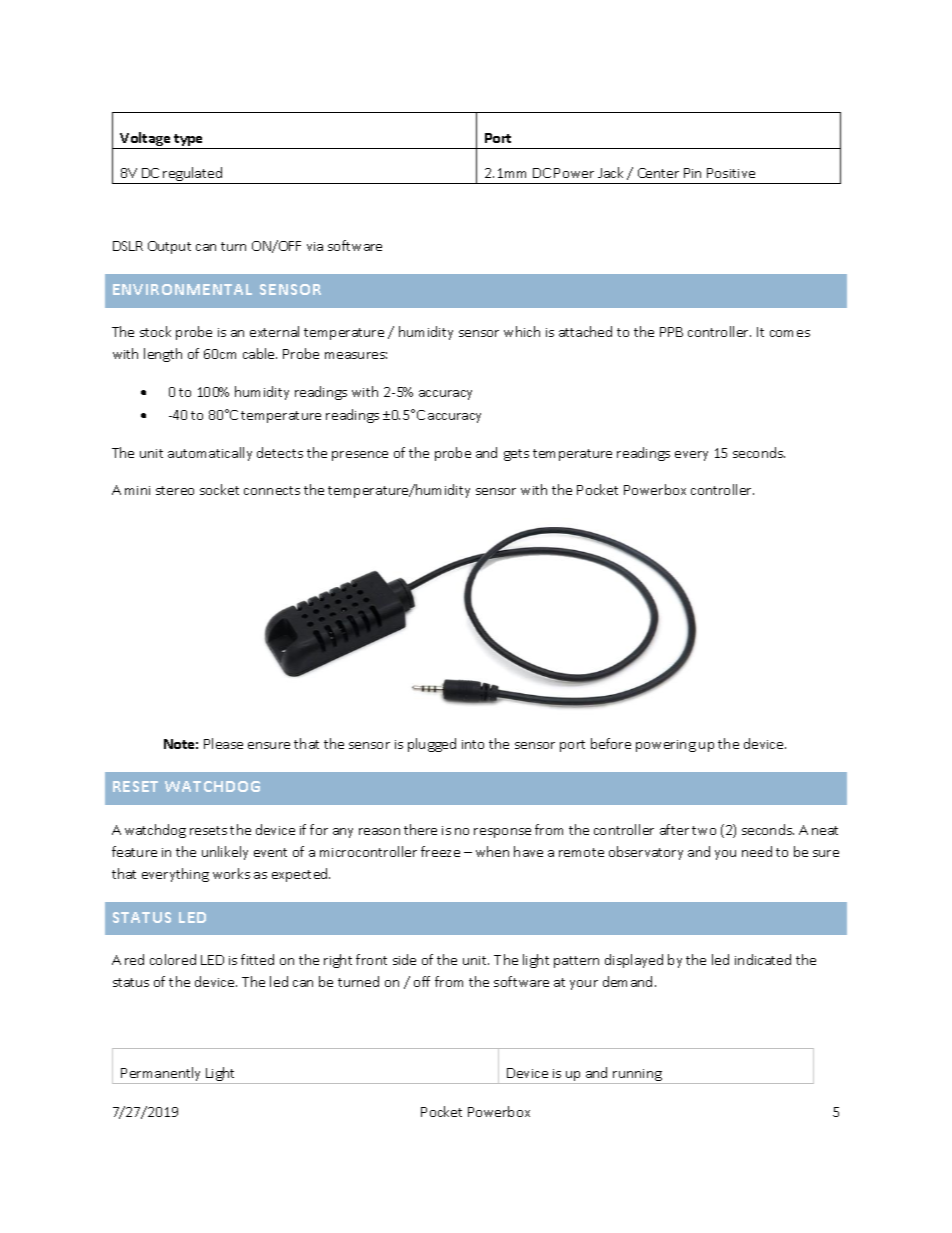 This screenshot has height=1233, width=952. What do you see at coordinates (611, 743) in the screenshot?
I see `before` at bounding box center [611, 743].
